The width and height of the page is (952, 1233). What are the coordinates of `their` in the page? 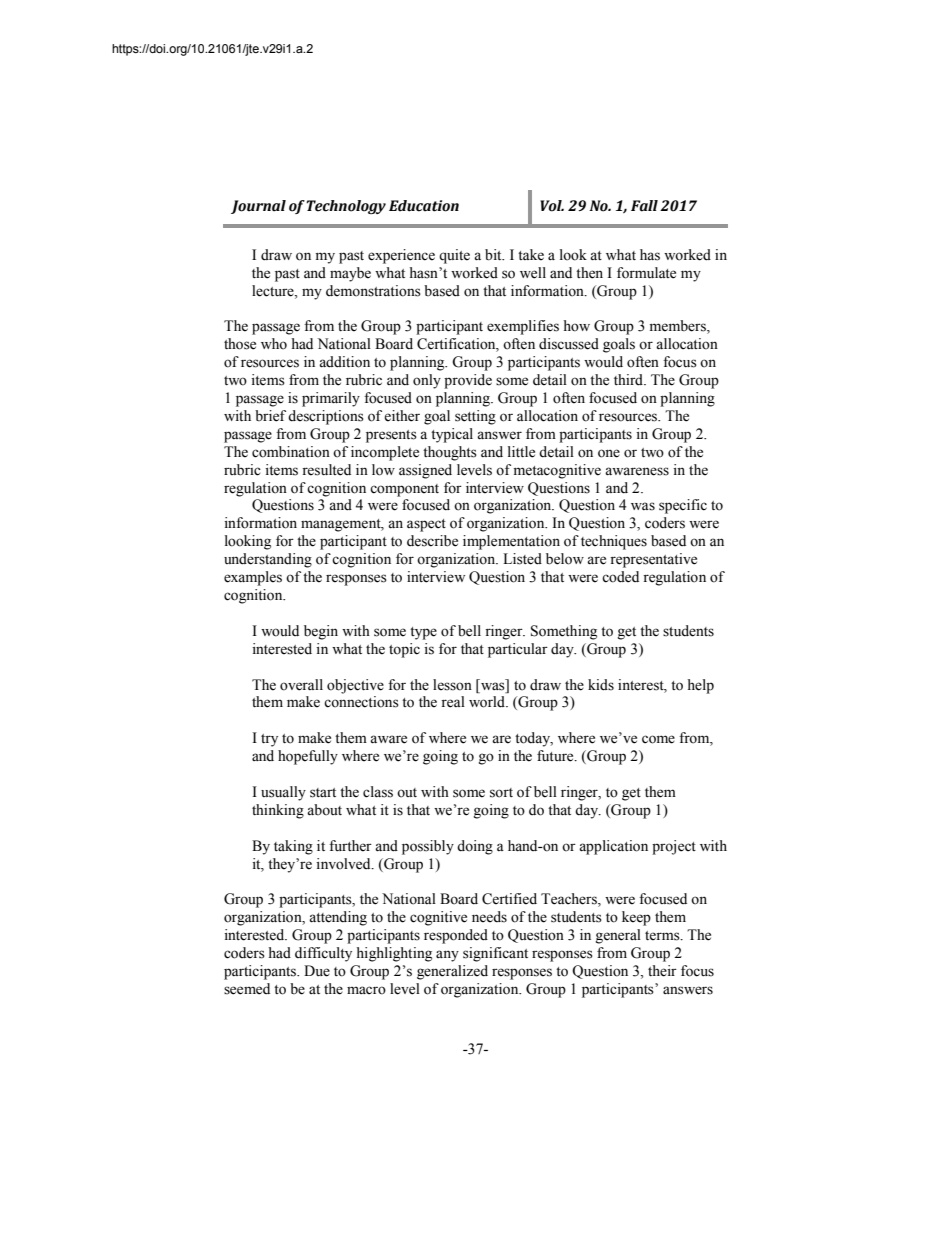 It's located at (662, 971).
